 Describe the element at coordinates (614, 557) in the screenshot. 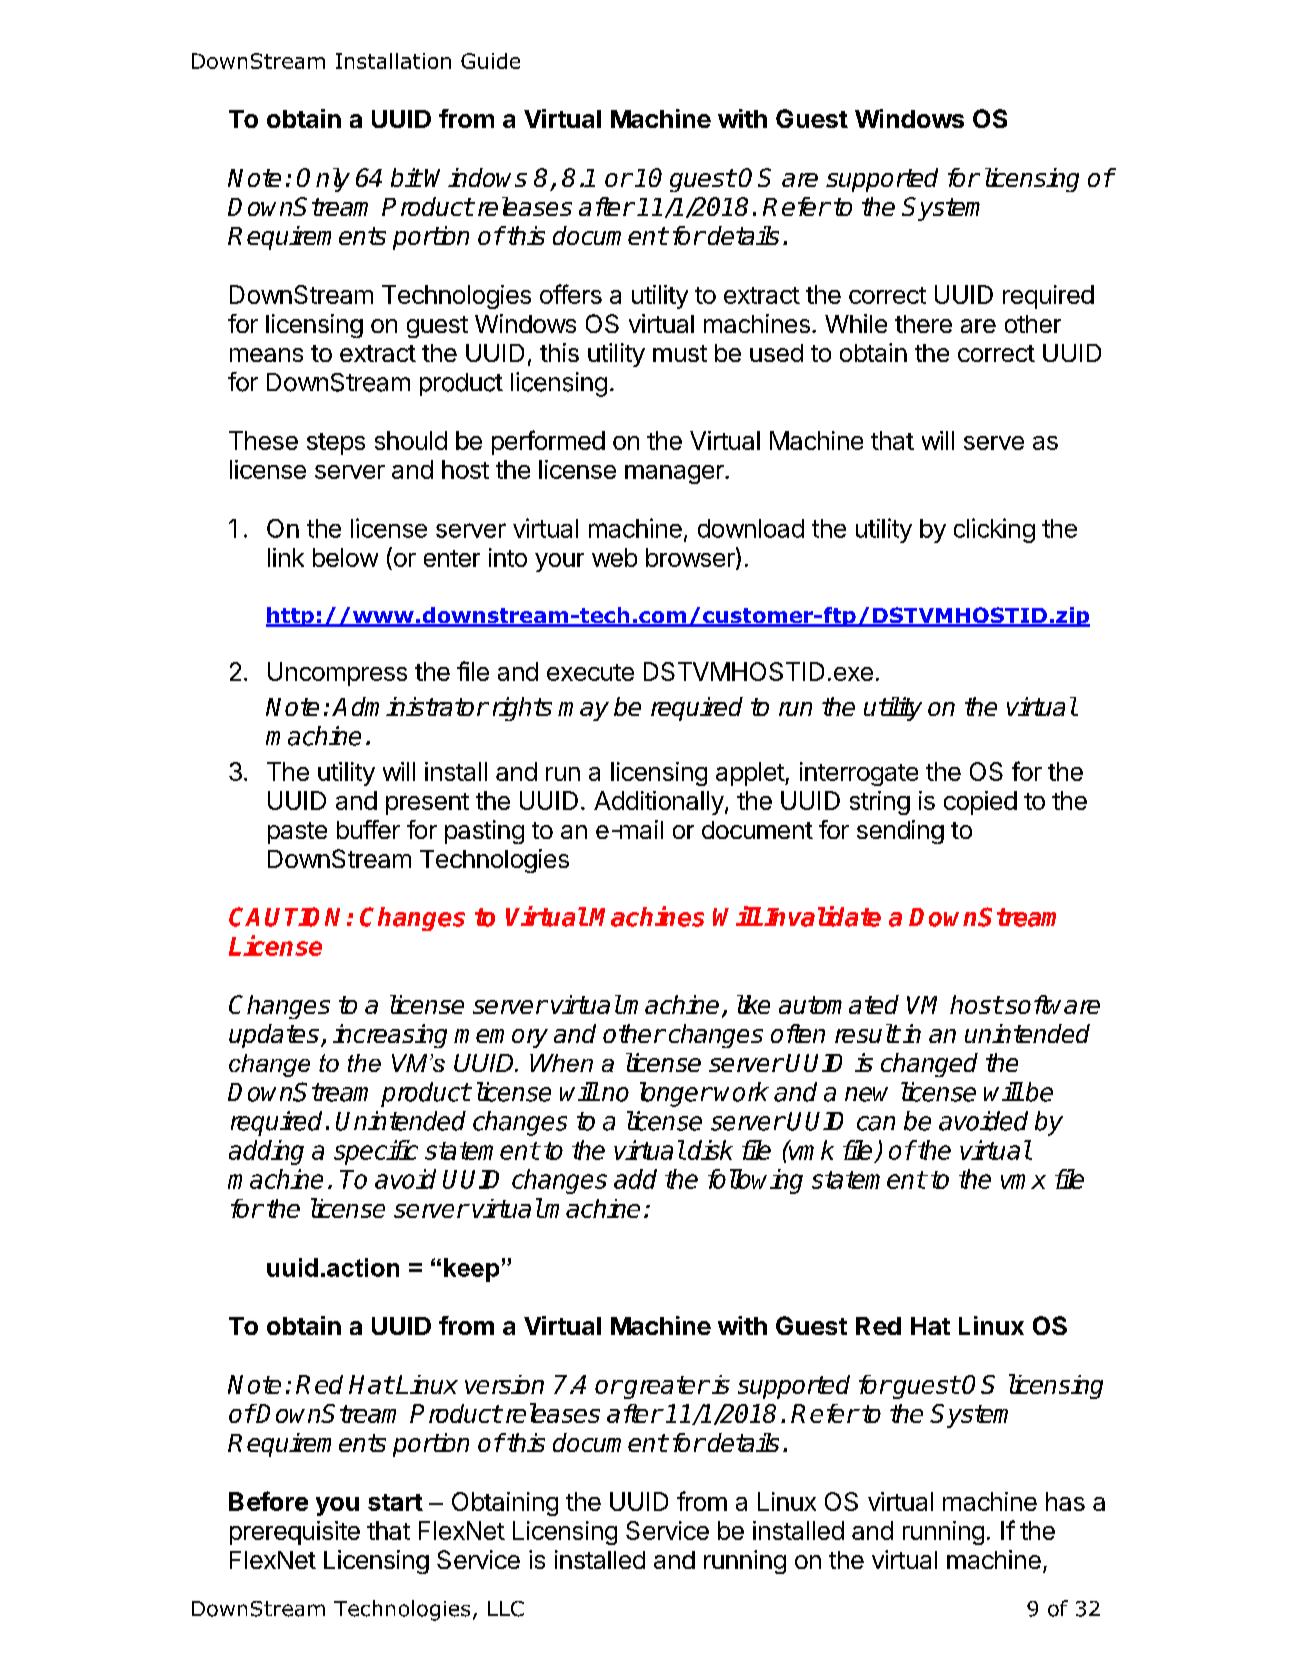

I see `web` at that location.
